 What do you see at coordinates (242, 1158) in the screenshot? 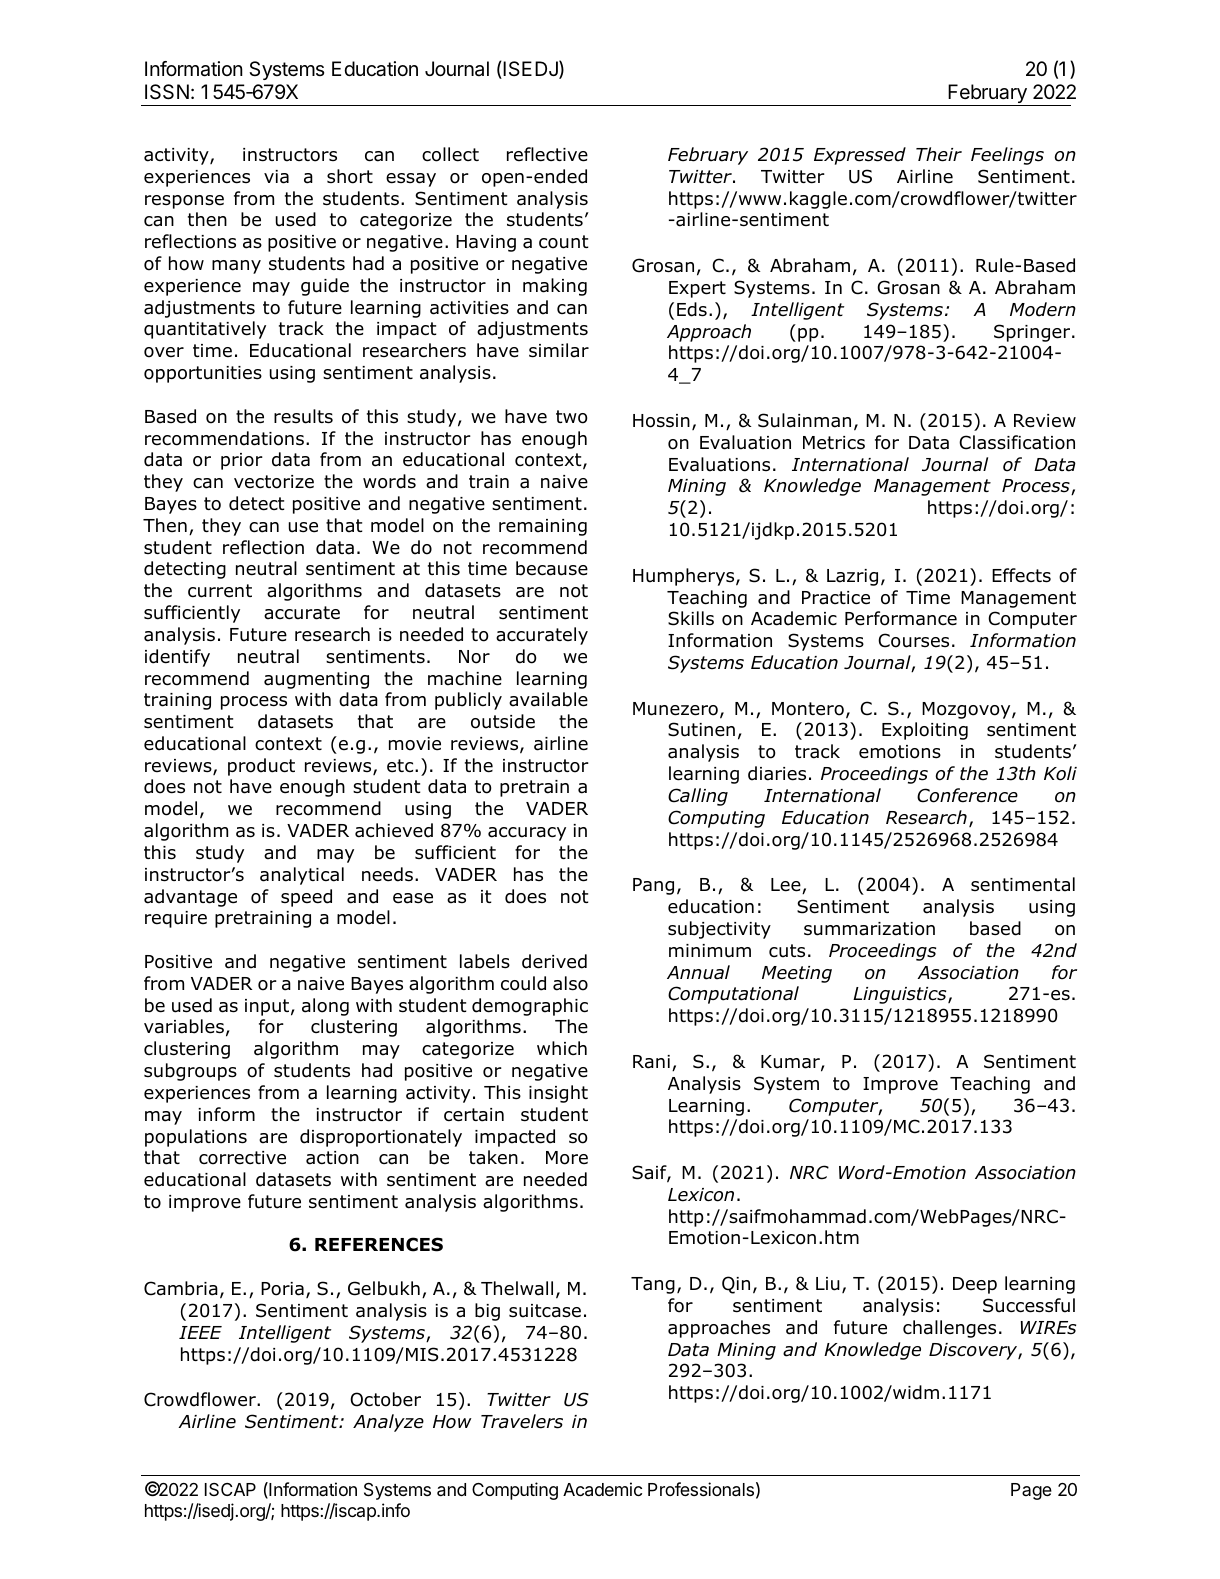
I see `corrective` at bounding box center [242, 1158].
